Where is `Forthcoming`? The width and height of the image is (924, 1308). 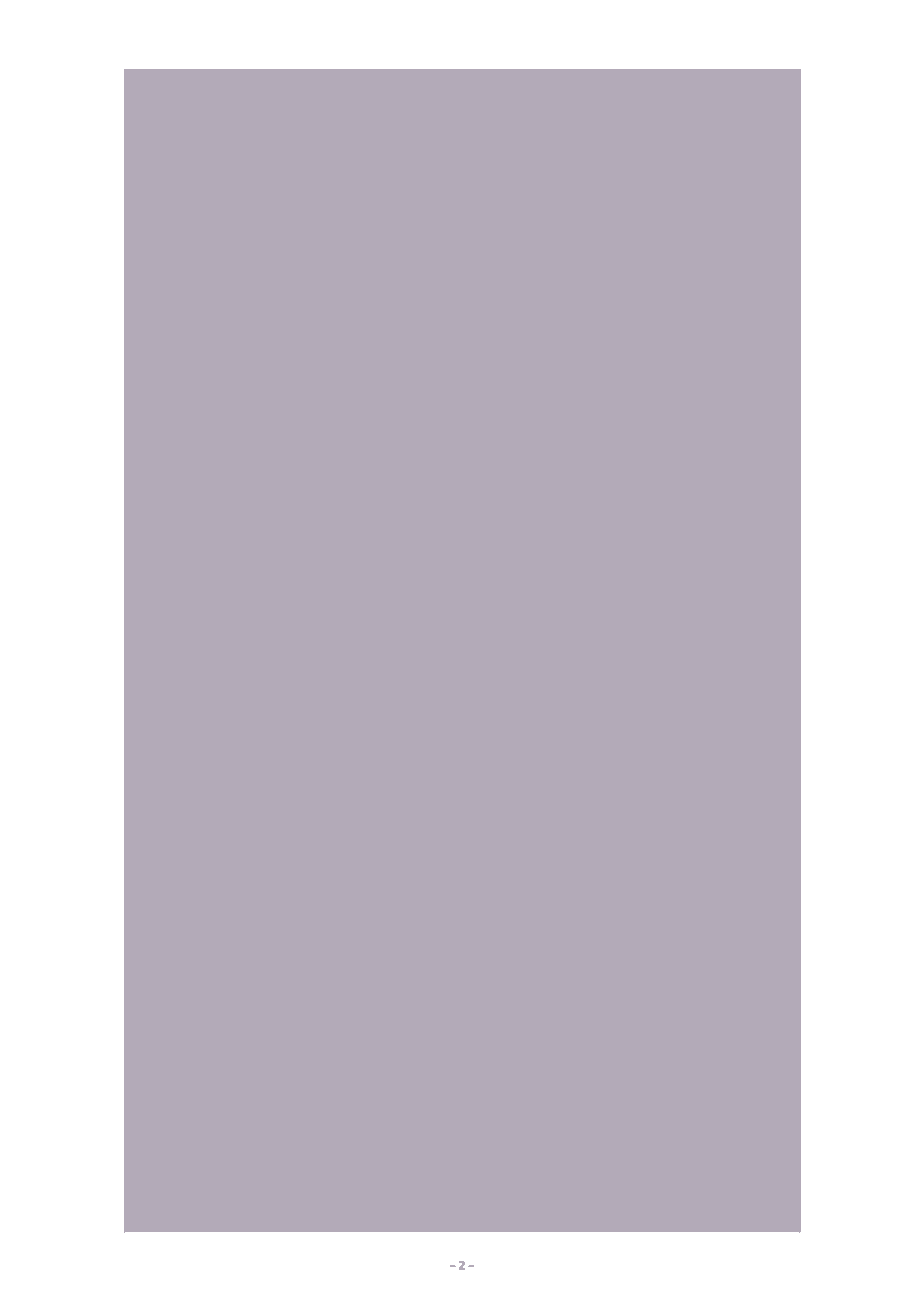
Forthcoming is located at coordinates (247, 122).
